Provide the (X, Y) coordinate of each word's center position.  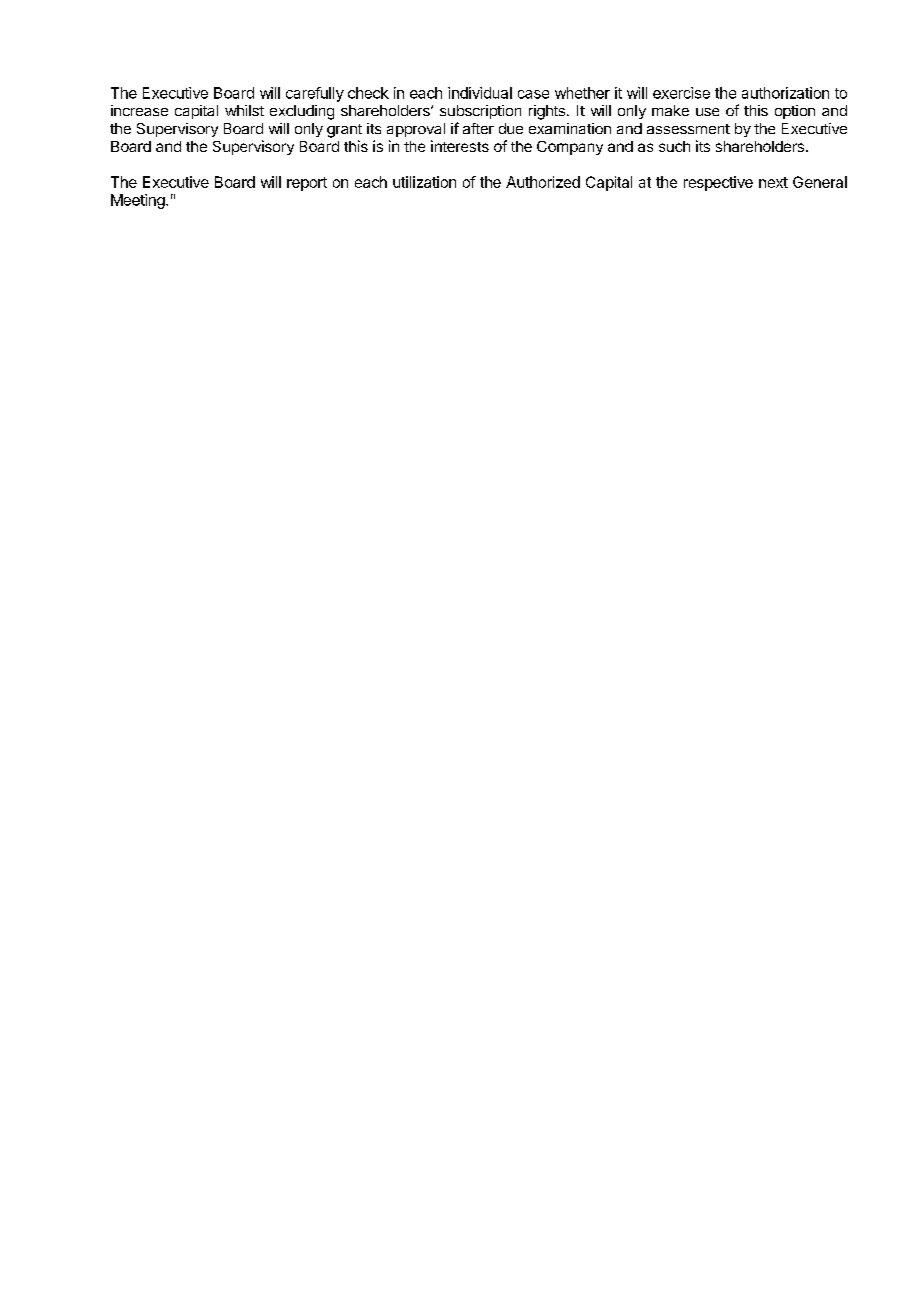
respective (718, 183)
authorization (785, 93)
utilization (424, 182)
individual (480, 93)
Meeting (139, 201)
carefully (315, 94)
